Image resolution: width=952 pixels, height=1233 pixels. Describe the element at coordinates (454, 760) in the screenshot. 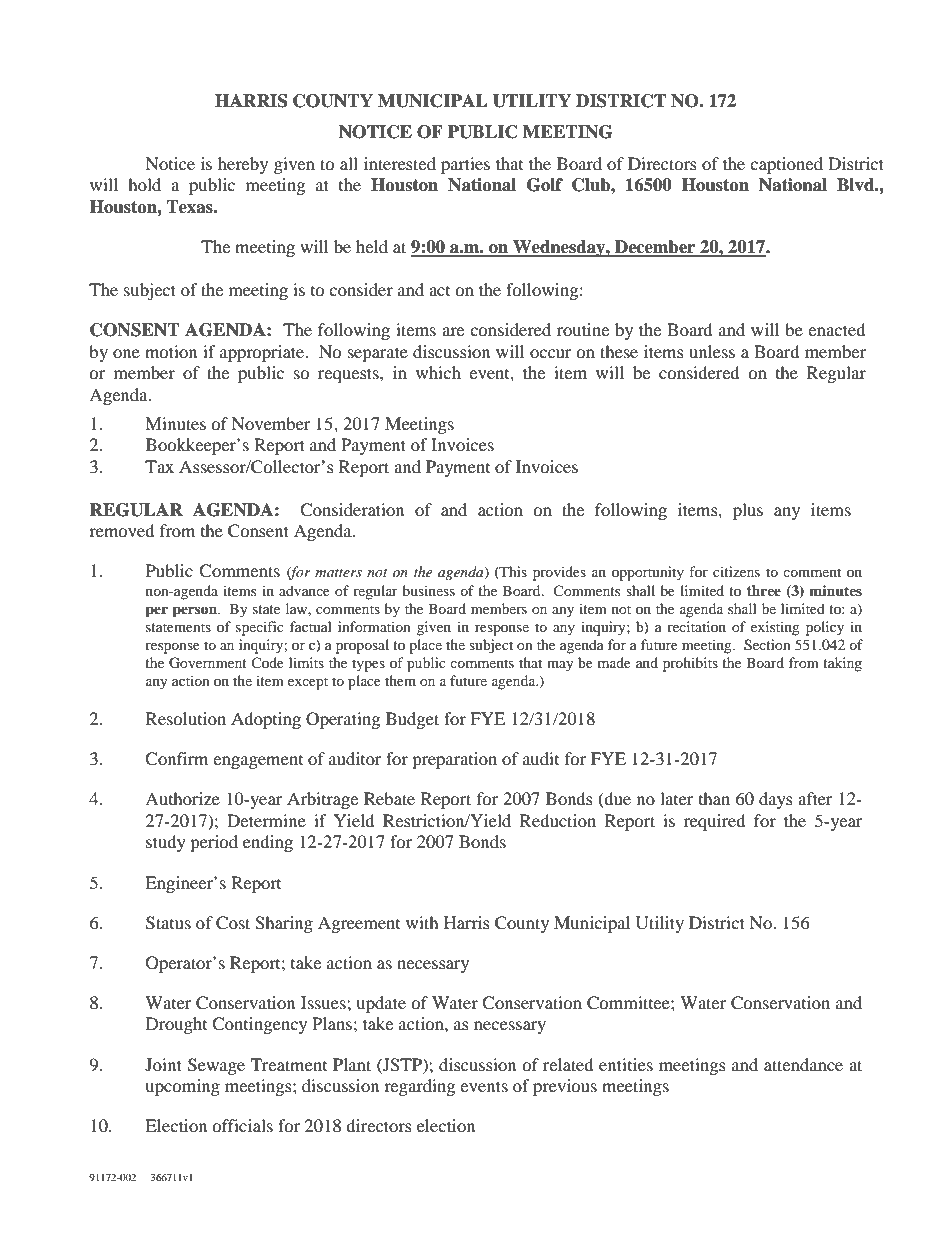

I see `preparation` at that location.
